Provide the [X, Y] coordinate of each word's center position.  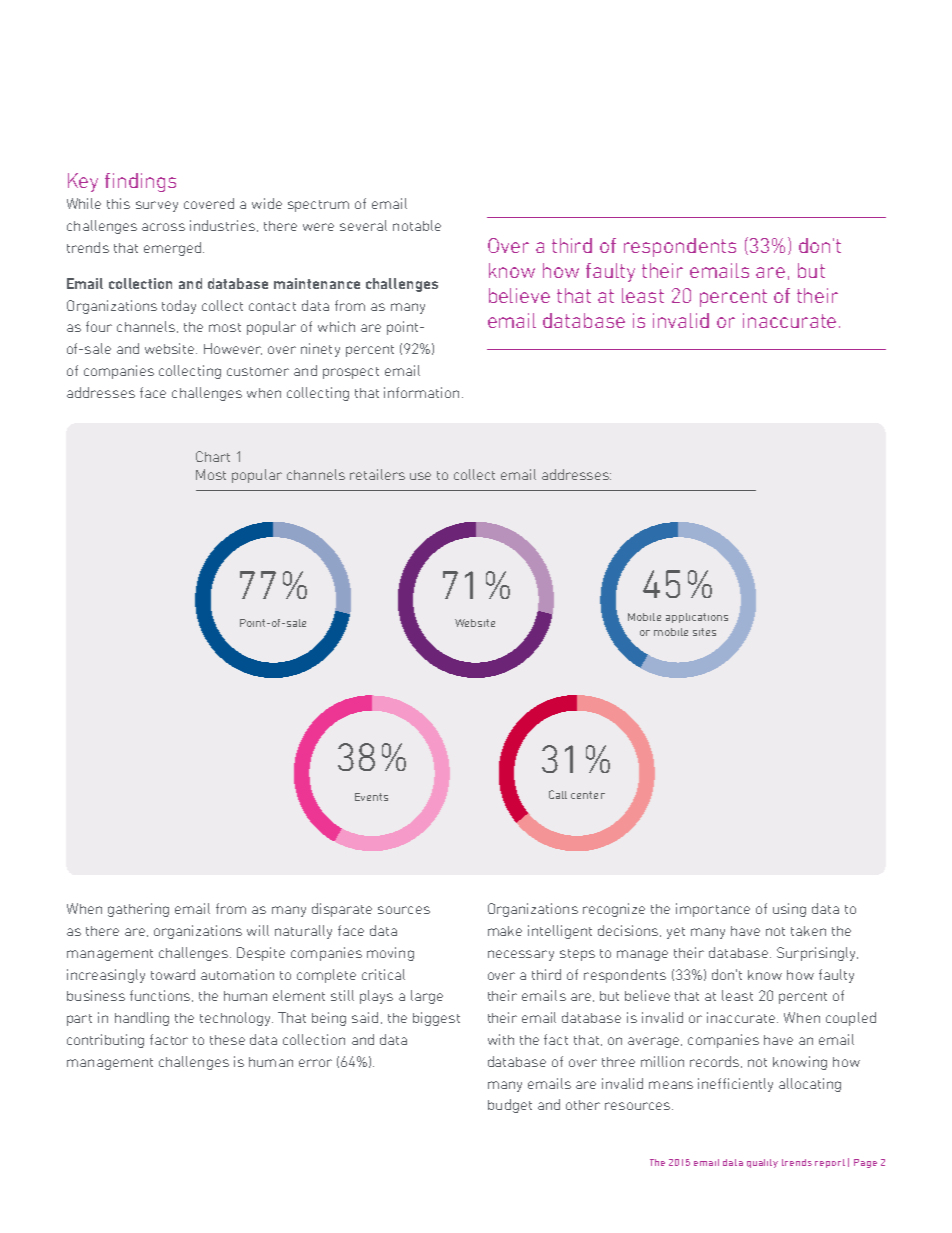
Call [558, 794]
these [227, 1040]
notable [417, 225]
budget [510, 1106]
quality [762, 1163]
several [363, 225]
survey [157, 206]
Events [371, 797]
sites [704, 632]
